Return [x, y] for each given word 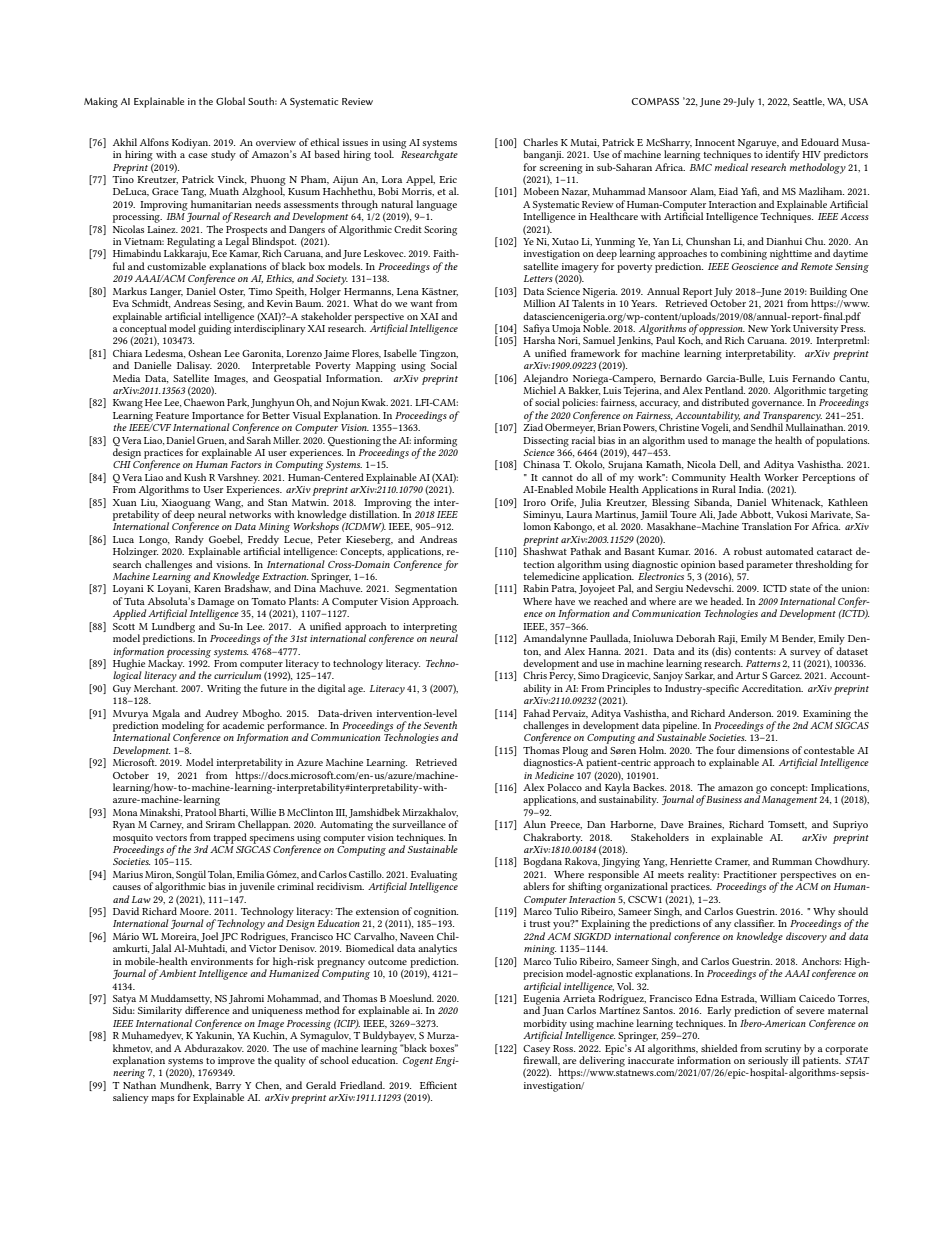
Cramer [732, 862]
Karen [207, 588]
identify [783, 154]
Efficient [438, 1085]
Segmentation [426, 591]
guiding [215, 328]
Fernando [813, 378]
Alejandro [545, 379]
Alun [534, 824]
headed [726, 601]
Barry [228, 1088]
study [223, 155]
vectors [171, 838]
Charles [540, 142]
